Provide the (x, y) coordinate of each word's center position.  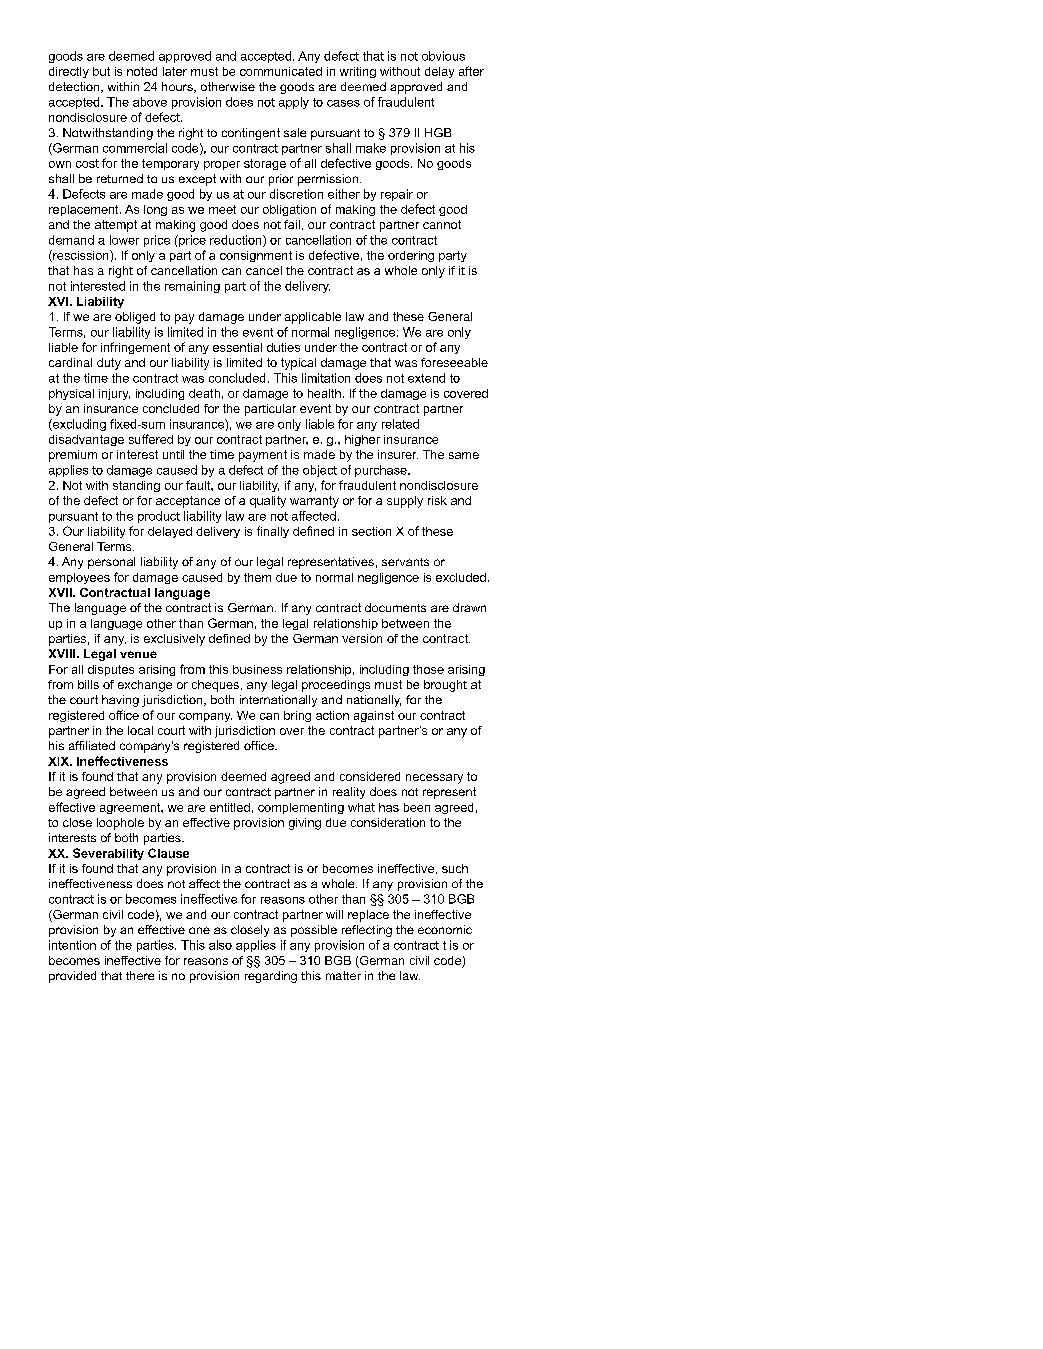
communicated (281, 71)
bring (297, 716)
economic (445, 929)
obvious (443, 56)
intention (72, 945)
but (101, 71)
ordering (411, 256)
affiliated (92, 745)
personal (111, 563)
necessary (434, 779)
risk (437, 500)
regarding (271, 977)
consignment (256, 256)
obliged (135, 318)
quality (268, 502)
